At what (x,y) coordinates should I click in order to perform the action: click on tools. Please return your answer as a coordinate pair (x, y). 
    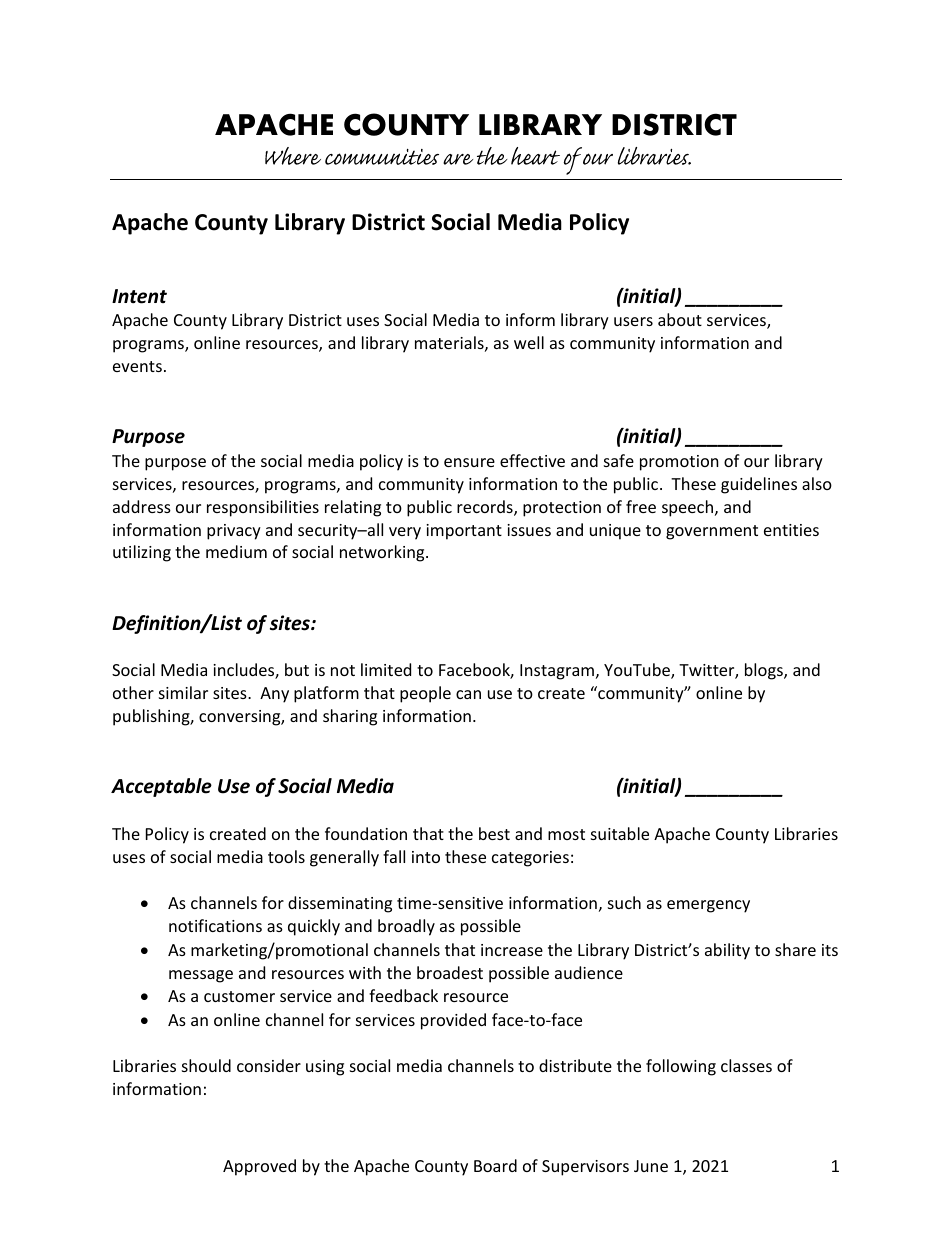
    Looking at the image, I should click on (286, 856).
